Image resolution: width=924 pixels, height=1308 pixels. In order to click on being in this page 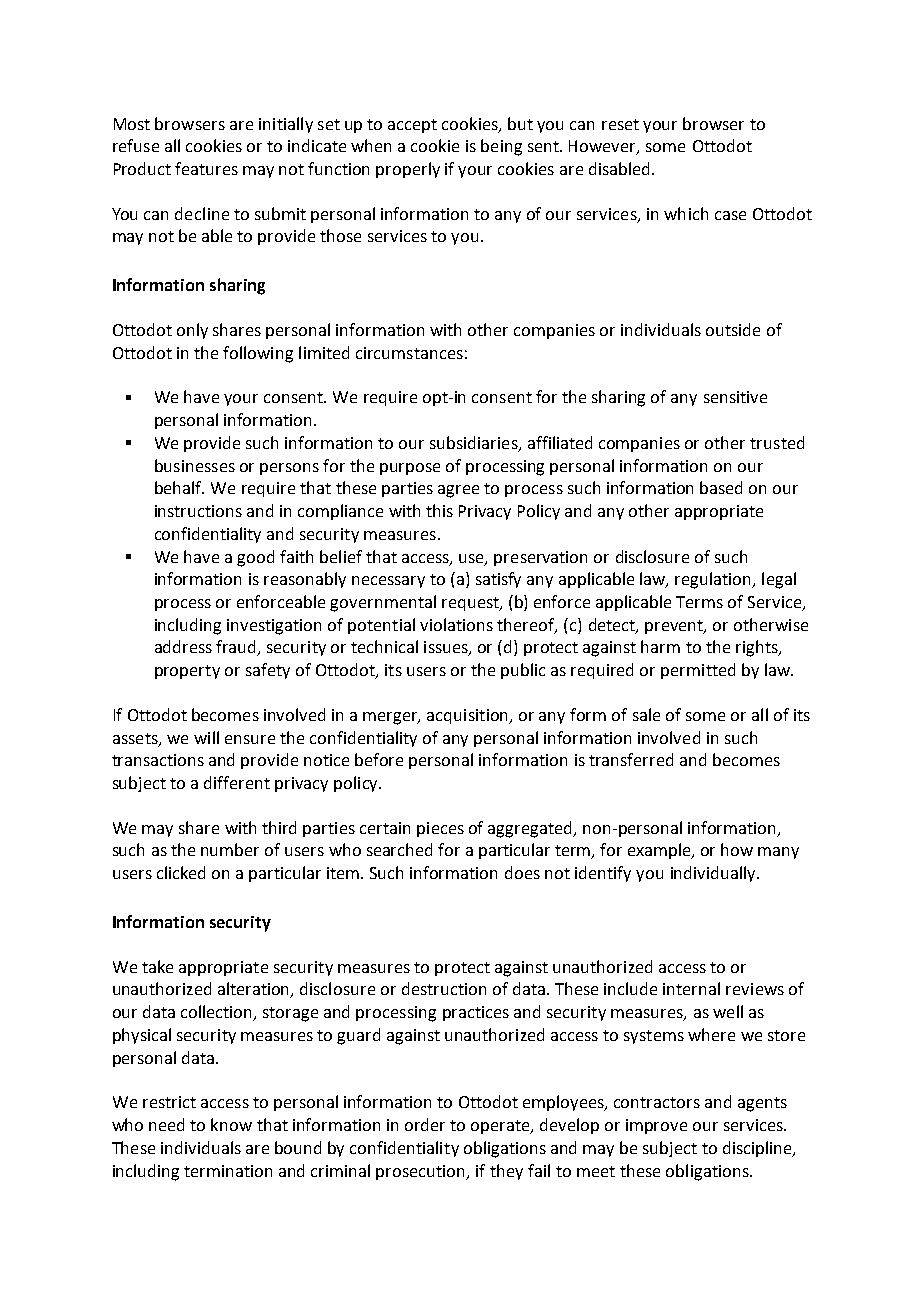, I will do `click(501, 147)`.
